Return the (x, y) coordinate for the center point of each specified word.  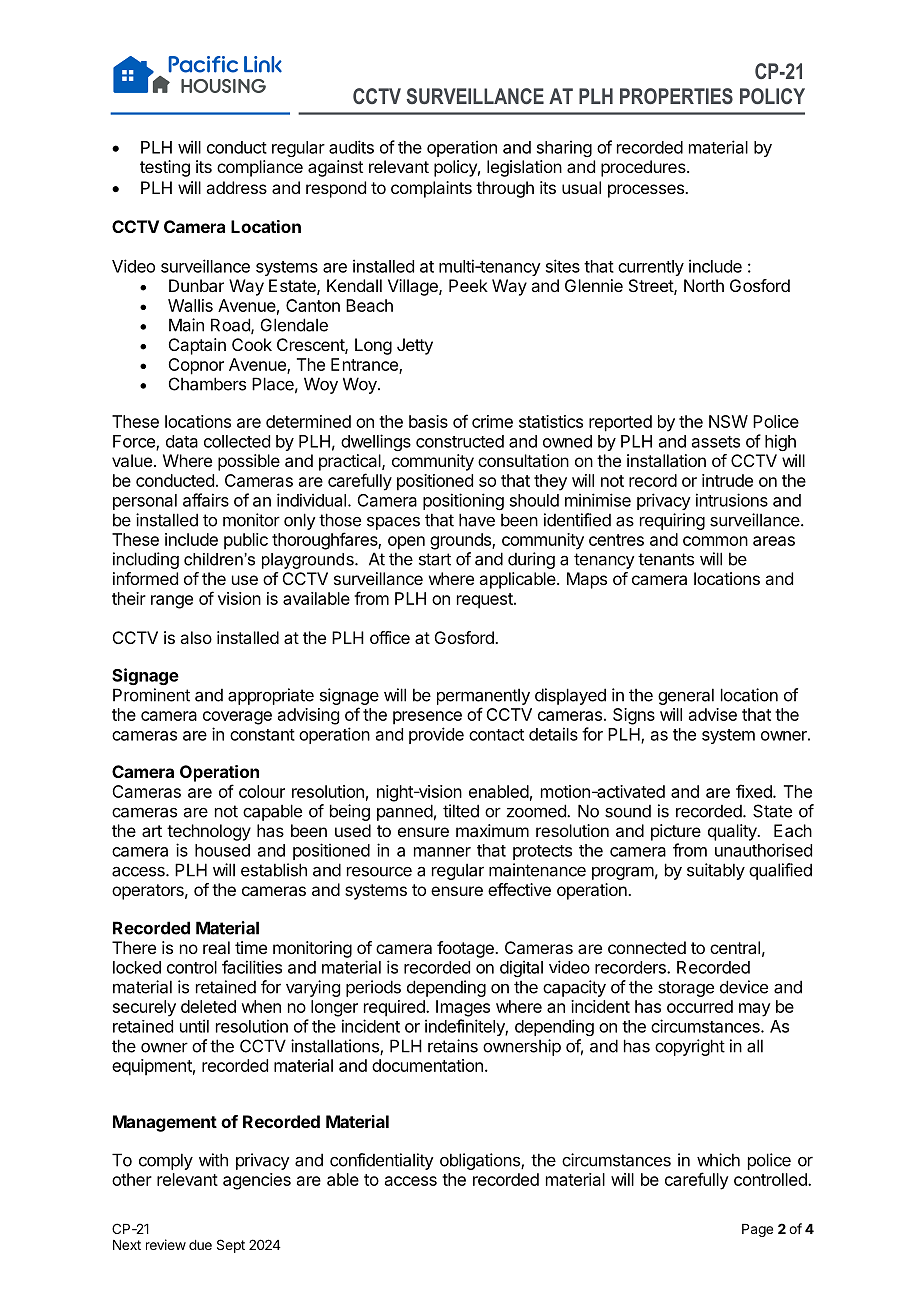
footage (466, 949)
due (200, 1245)
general (686, 696)
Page (757, 1230)
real (216, 947)
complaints (431, 189)
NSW (728, 421)
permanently (483, 696)
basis (428, 421)
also (196, 637)
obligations (481, 1161)
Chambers (207, 384)
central (735, 947)
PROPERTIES (676, 96)
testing (165, 168)
